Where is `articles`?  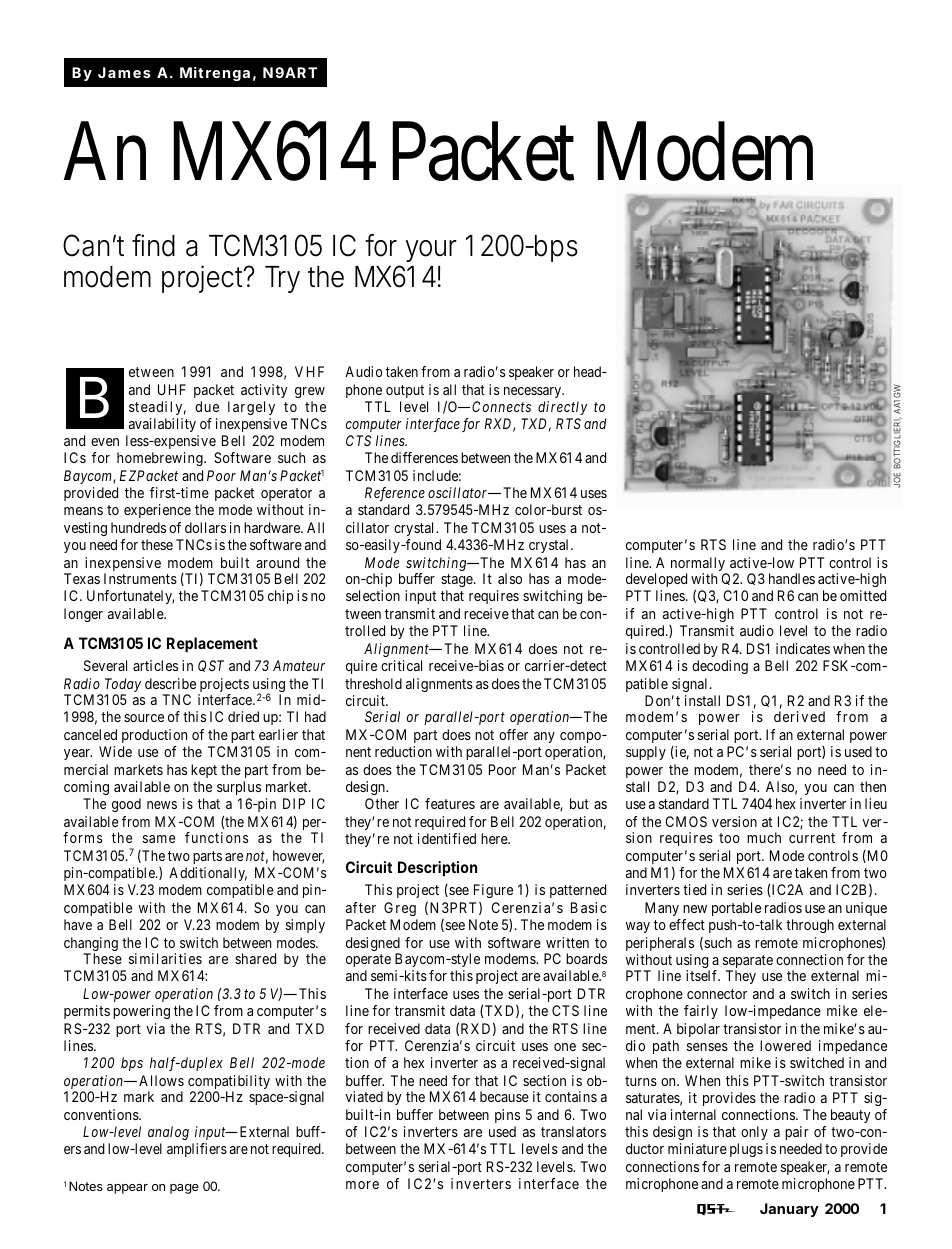
articles is located at coordinates (155, 665).
